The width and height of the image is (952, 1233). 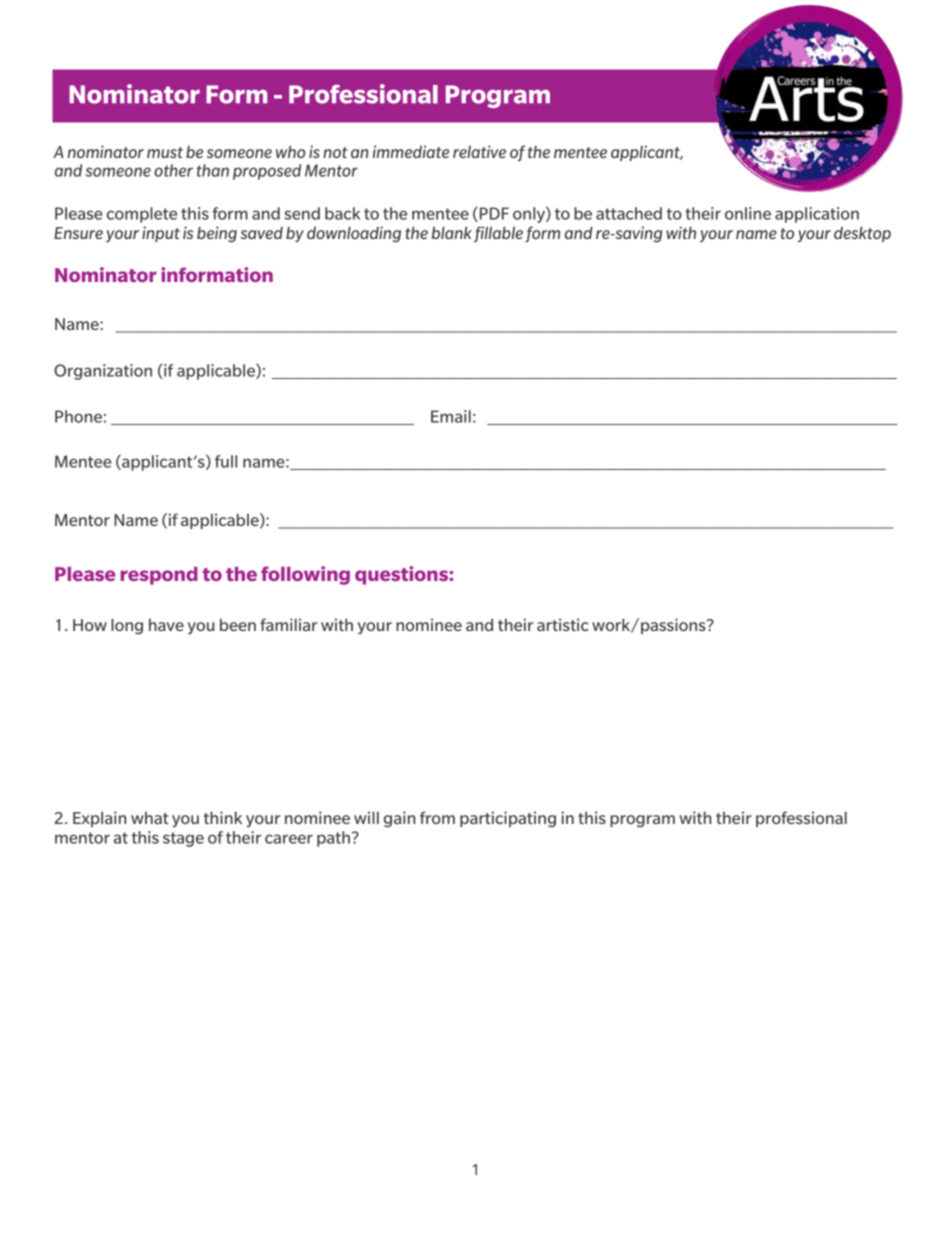 What do you see at coordinates (451, 416) in the image?
I see `Email` at bounding box center [451, 416].
